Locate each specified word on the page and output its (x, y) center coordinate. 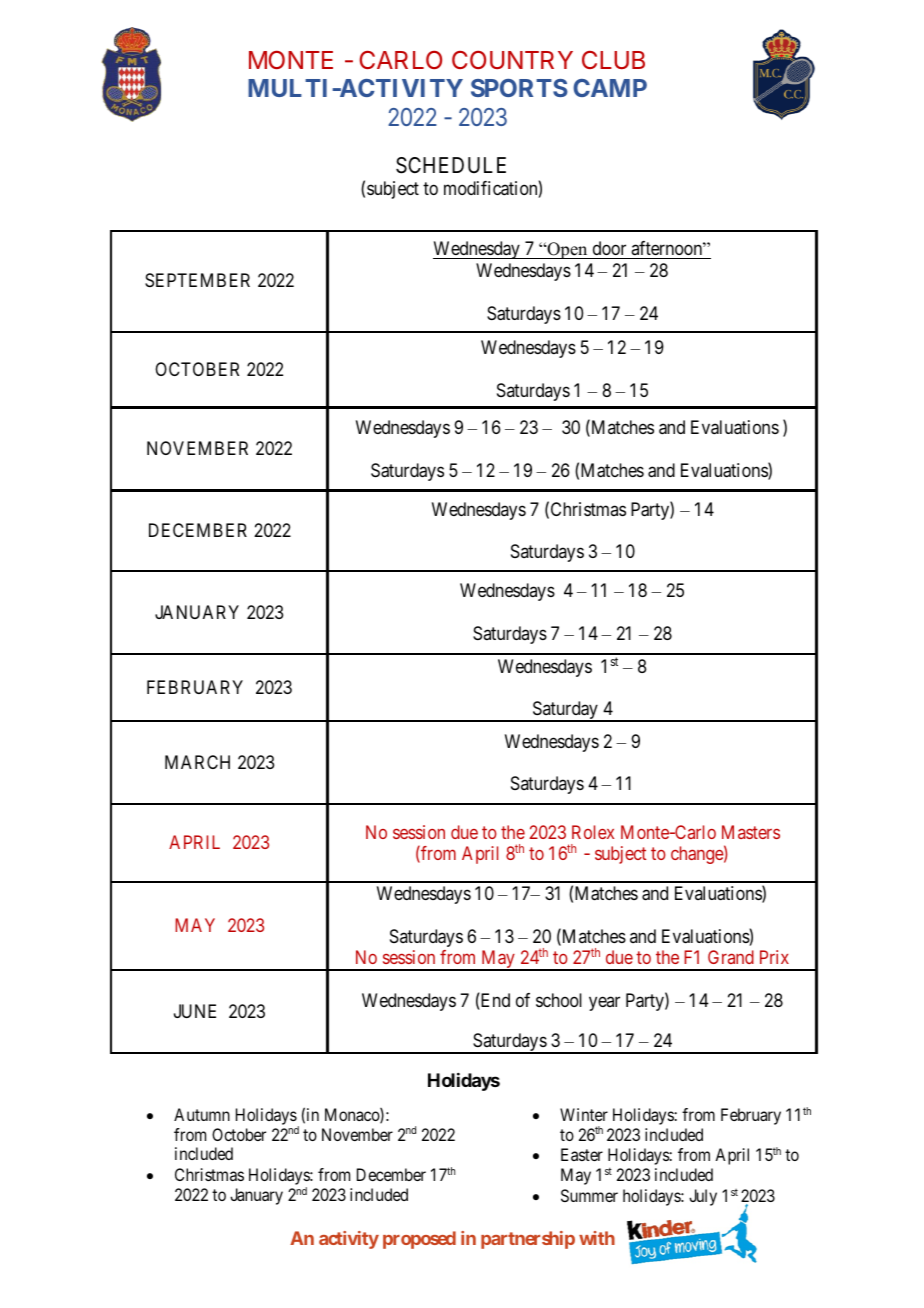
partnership (528, 1240)
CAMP (610, 88)
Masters (751, 832)
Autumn (202, 1114)
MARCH (197, 762)
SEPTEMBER (197, 280)
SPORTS (519, 88)
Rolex (593, 832)
